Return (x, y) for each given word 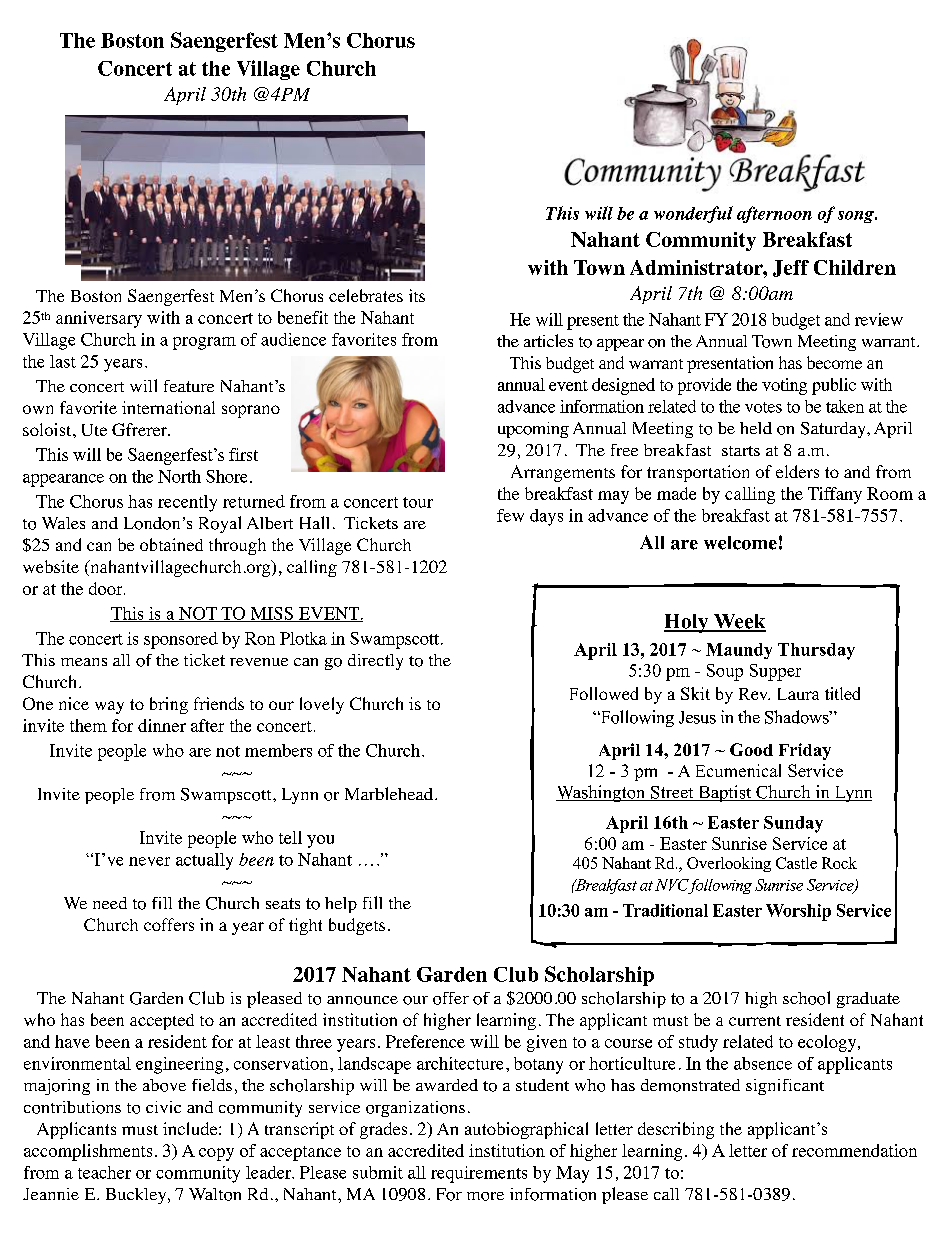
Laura (798, 694)
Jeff (791, 268)
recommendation (854, 1150)
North (179, 476)
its (417, 295)
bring (169, 705)
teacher (104, 1172)
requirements (479, 1174)
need (110, 903)
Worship (798, 912)
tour (418, 502)
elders (797, 471)
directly (375, 662)
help (341, 905)
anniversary (99, 319)
